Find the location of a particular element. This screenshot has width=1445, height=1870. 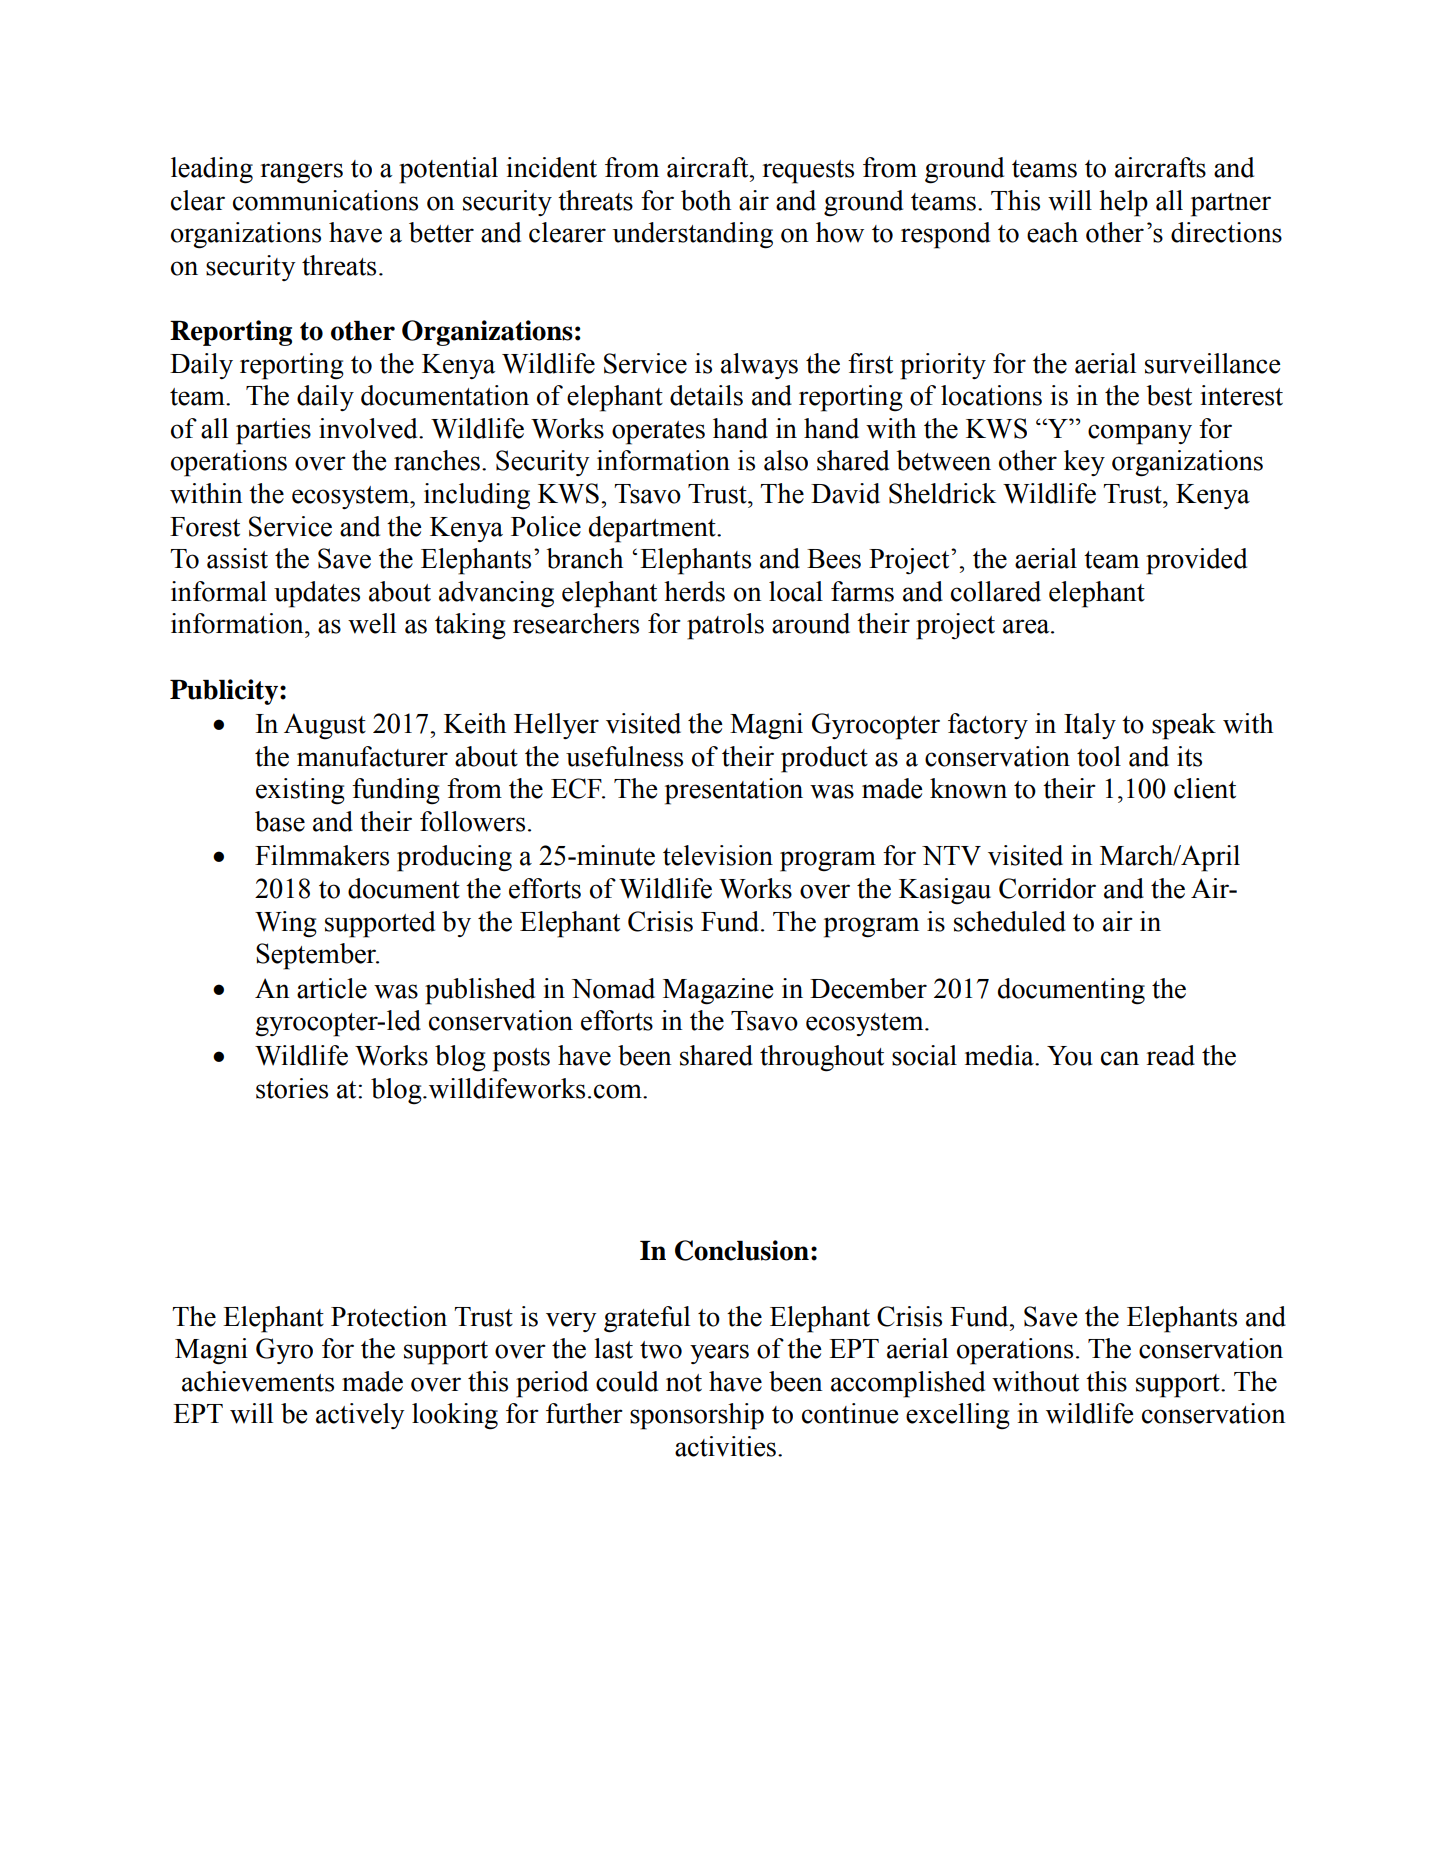

communications is located at coordinates (325, 200).
